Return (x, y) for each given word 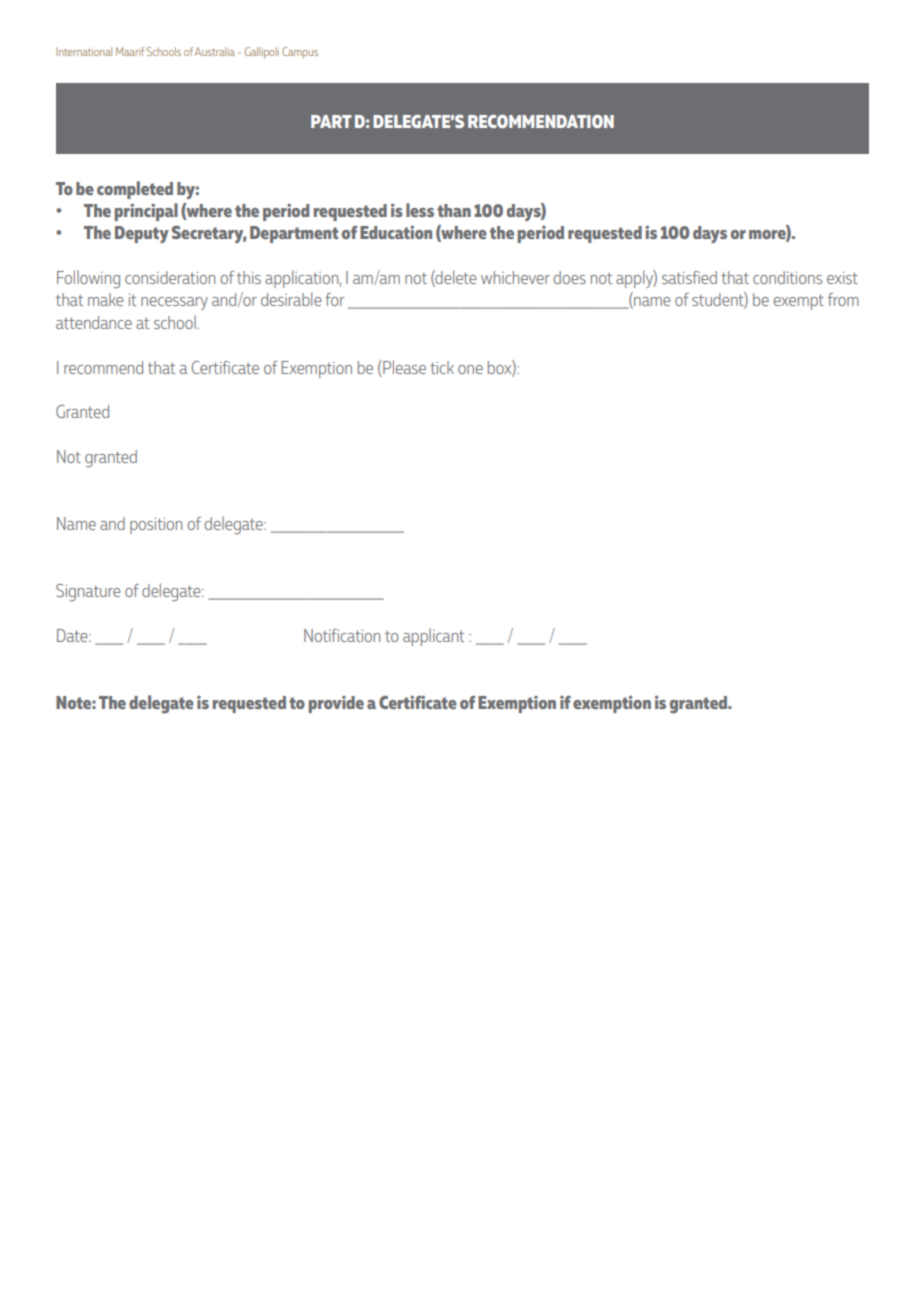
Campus (300, 52)
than (454, 210)
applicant (433, 637)
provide (336, 704)
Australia (215, 51)
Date (73, 635)
